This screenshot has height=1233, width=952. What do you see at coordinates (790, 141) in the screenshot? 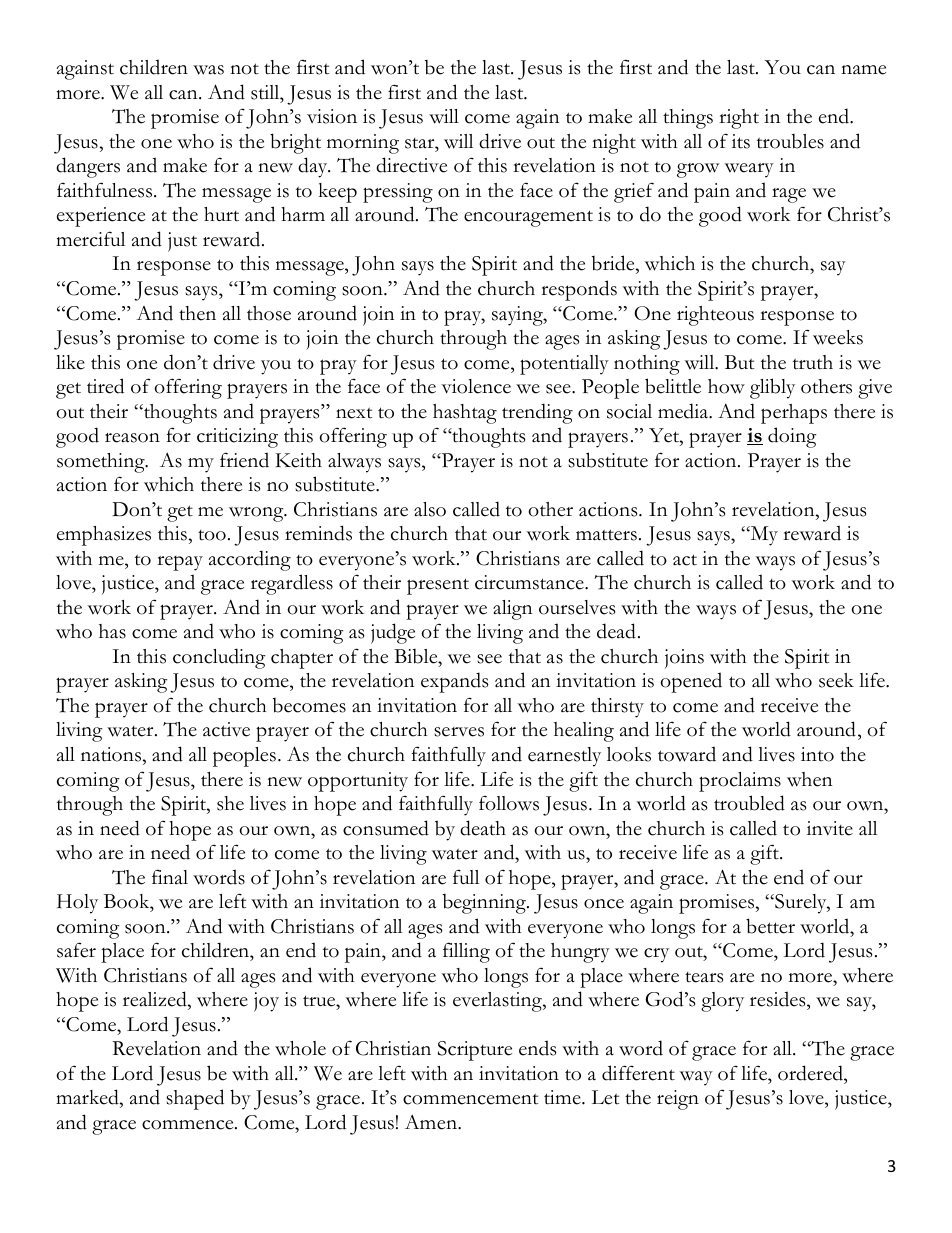
I see `troubles` at bounding box center [790, 141].
